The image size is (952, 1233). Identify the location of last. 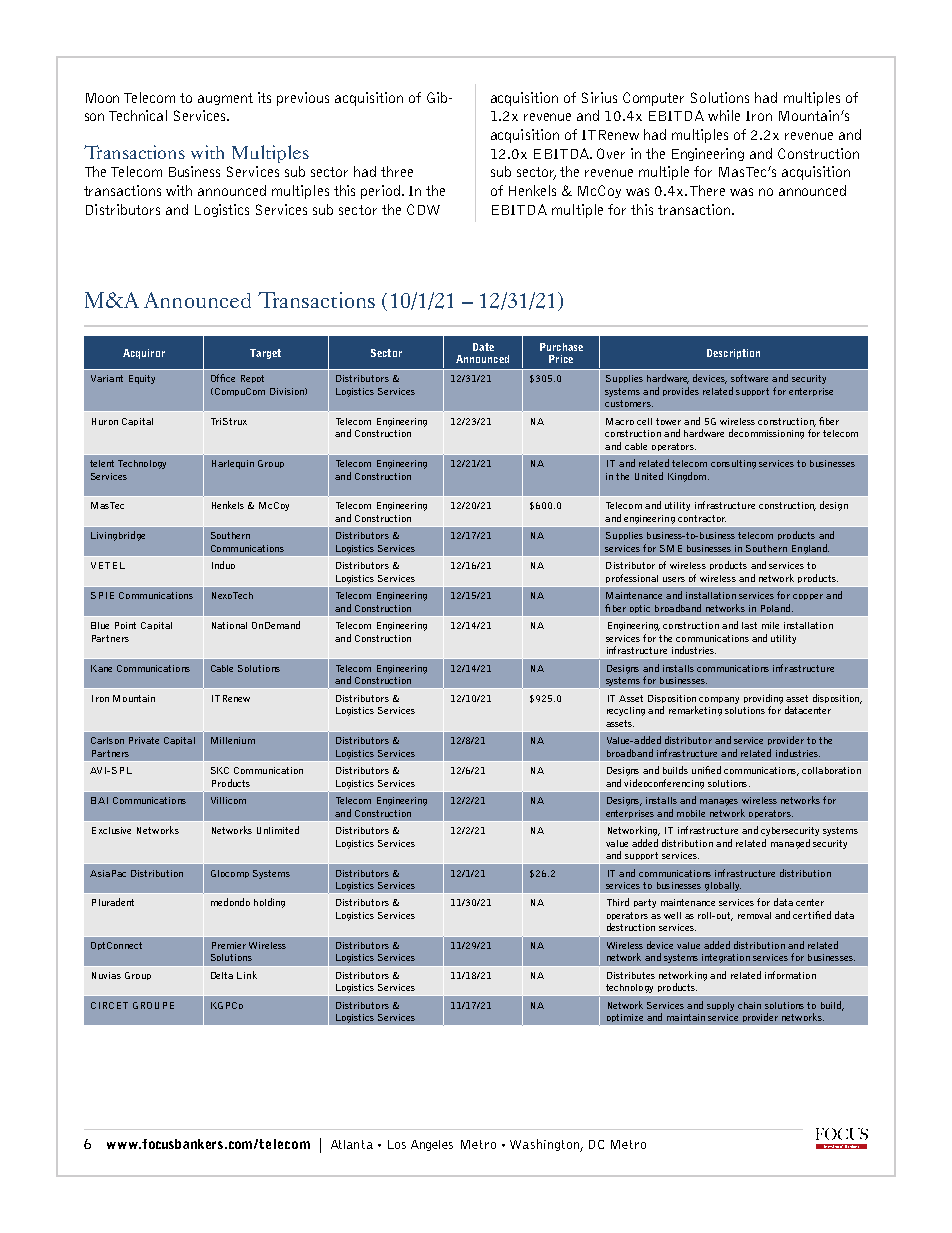
(749, 625).
